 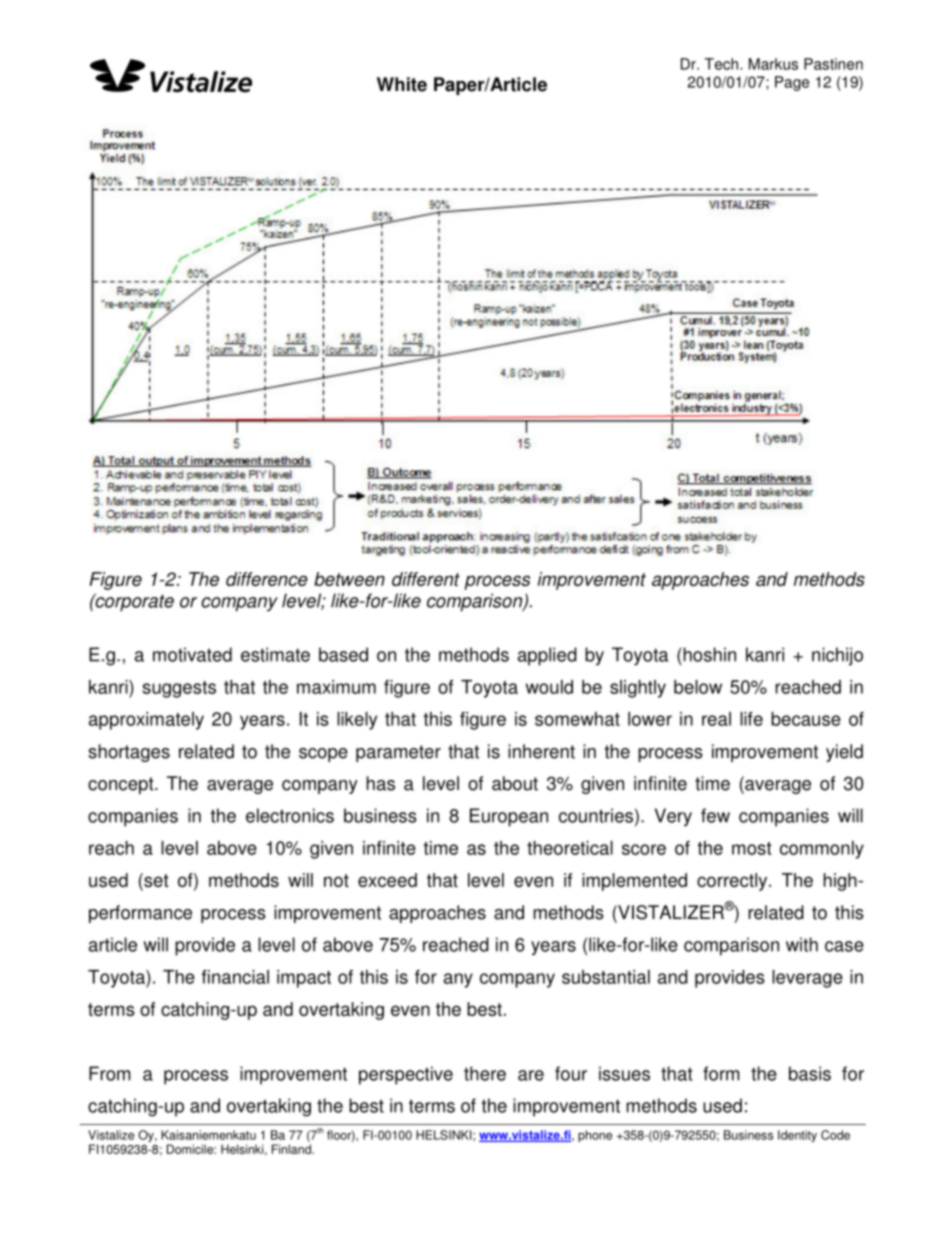 What do you see at coordinates (515, 783) in the page?
I see `about` at bounding box center [515, 783].
